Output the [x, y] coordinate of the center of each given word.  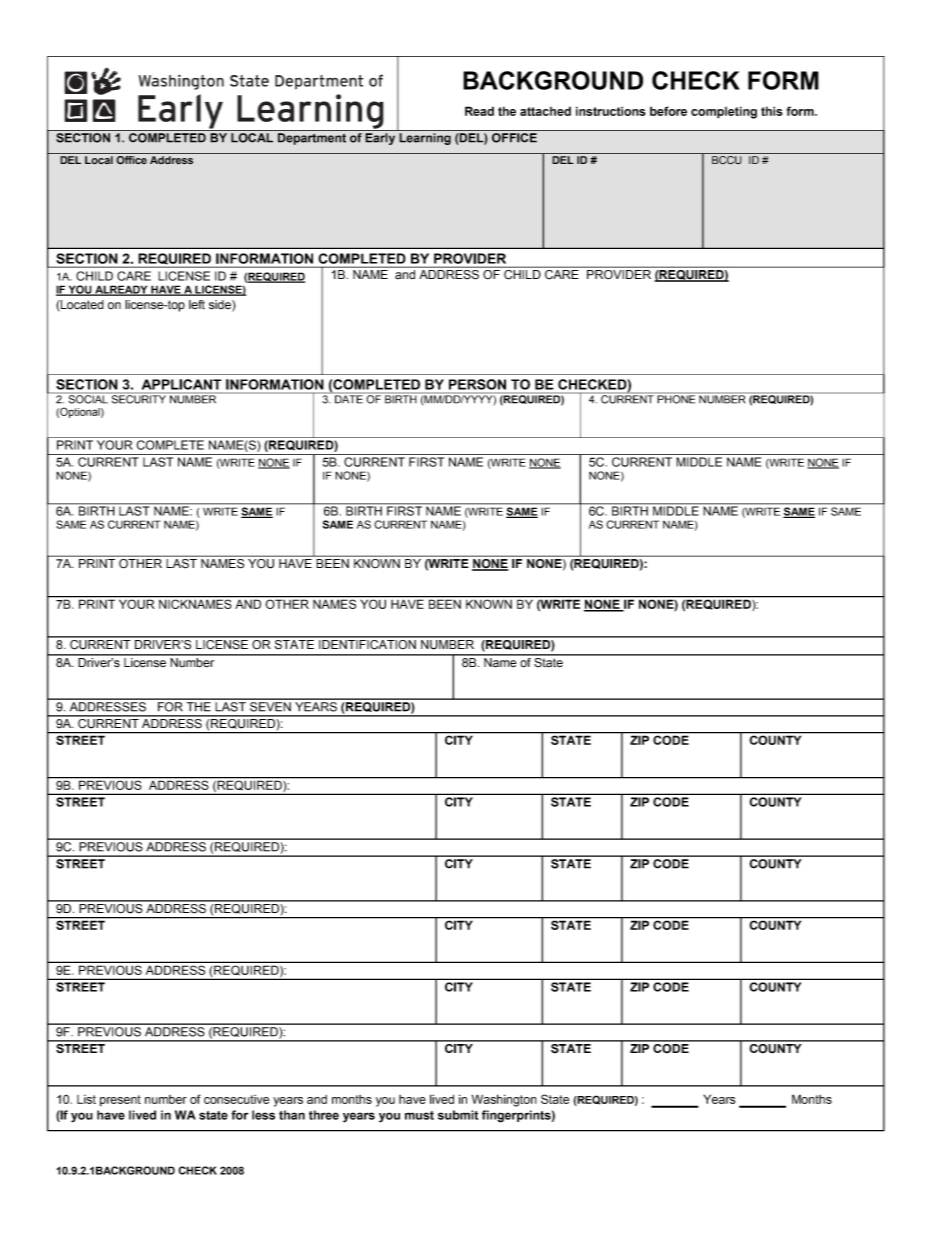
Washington [504, 1100]
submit [458, 1115]
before [668, 111]
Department [312, 139]
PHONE [676, 398]
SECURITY [138, 398]
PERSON [477, 384]
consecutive [236, 1099]
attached [545, 111]
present [120, 1101]
